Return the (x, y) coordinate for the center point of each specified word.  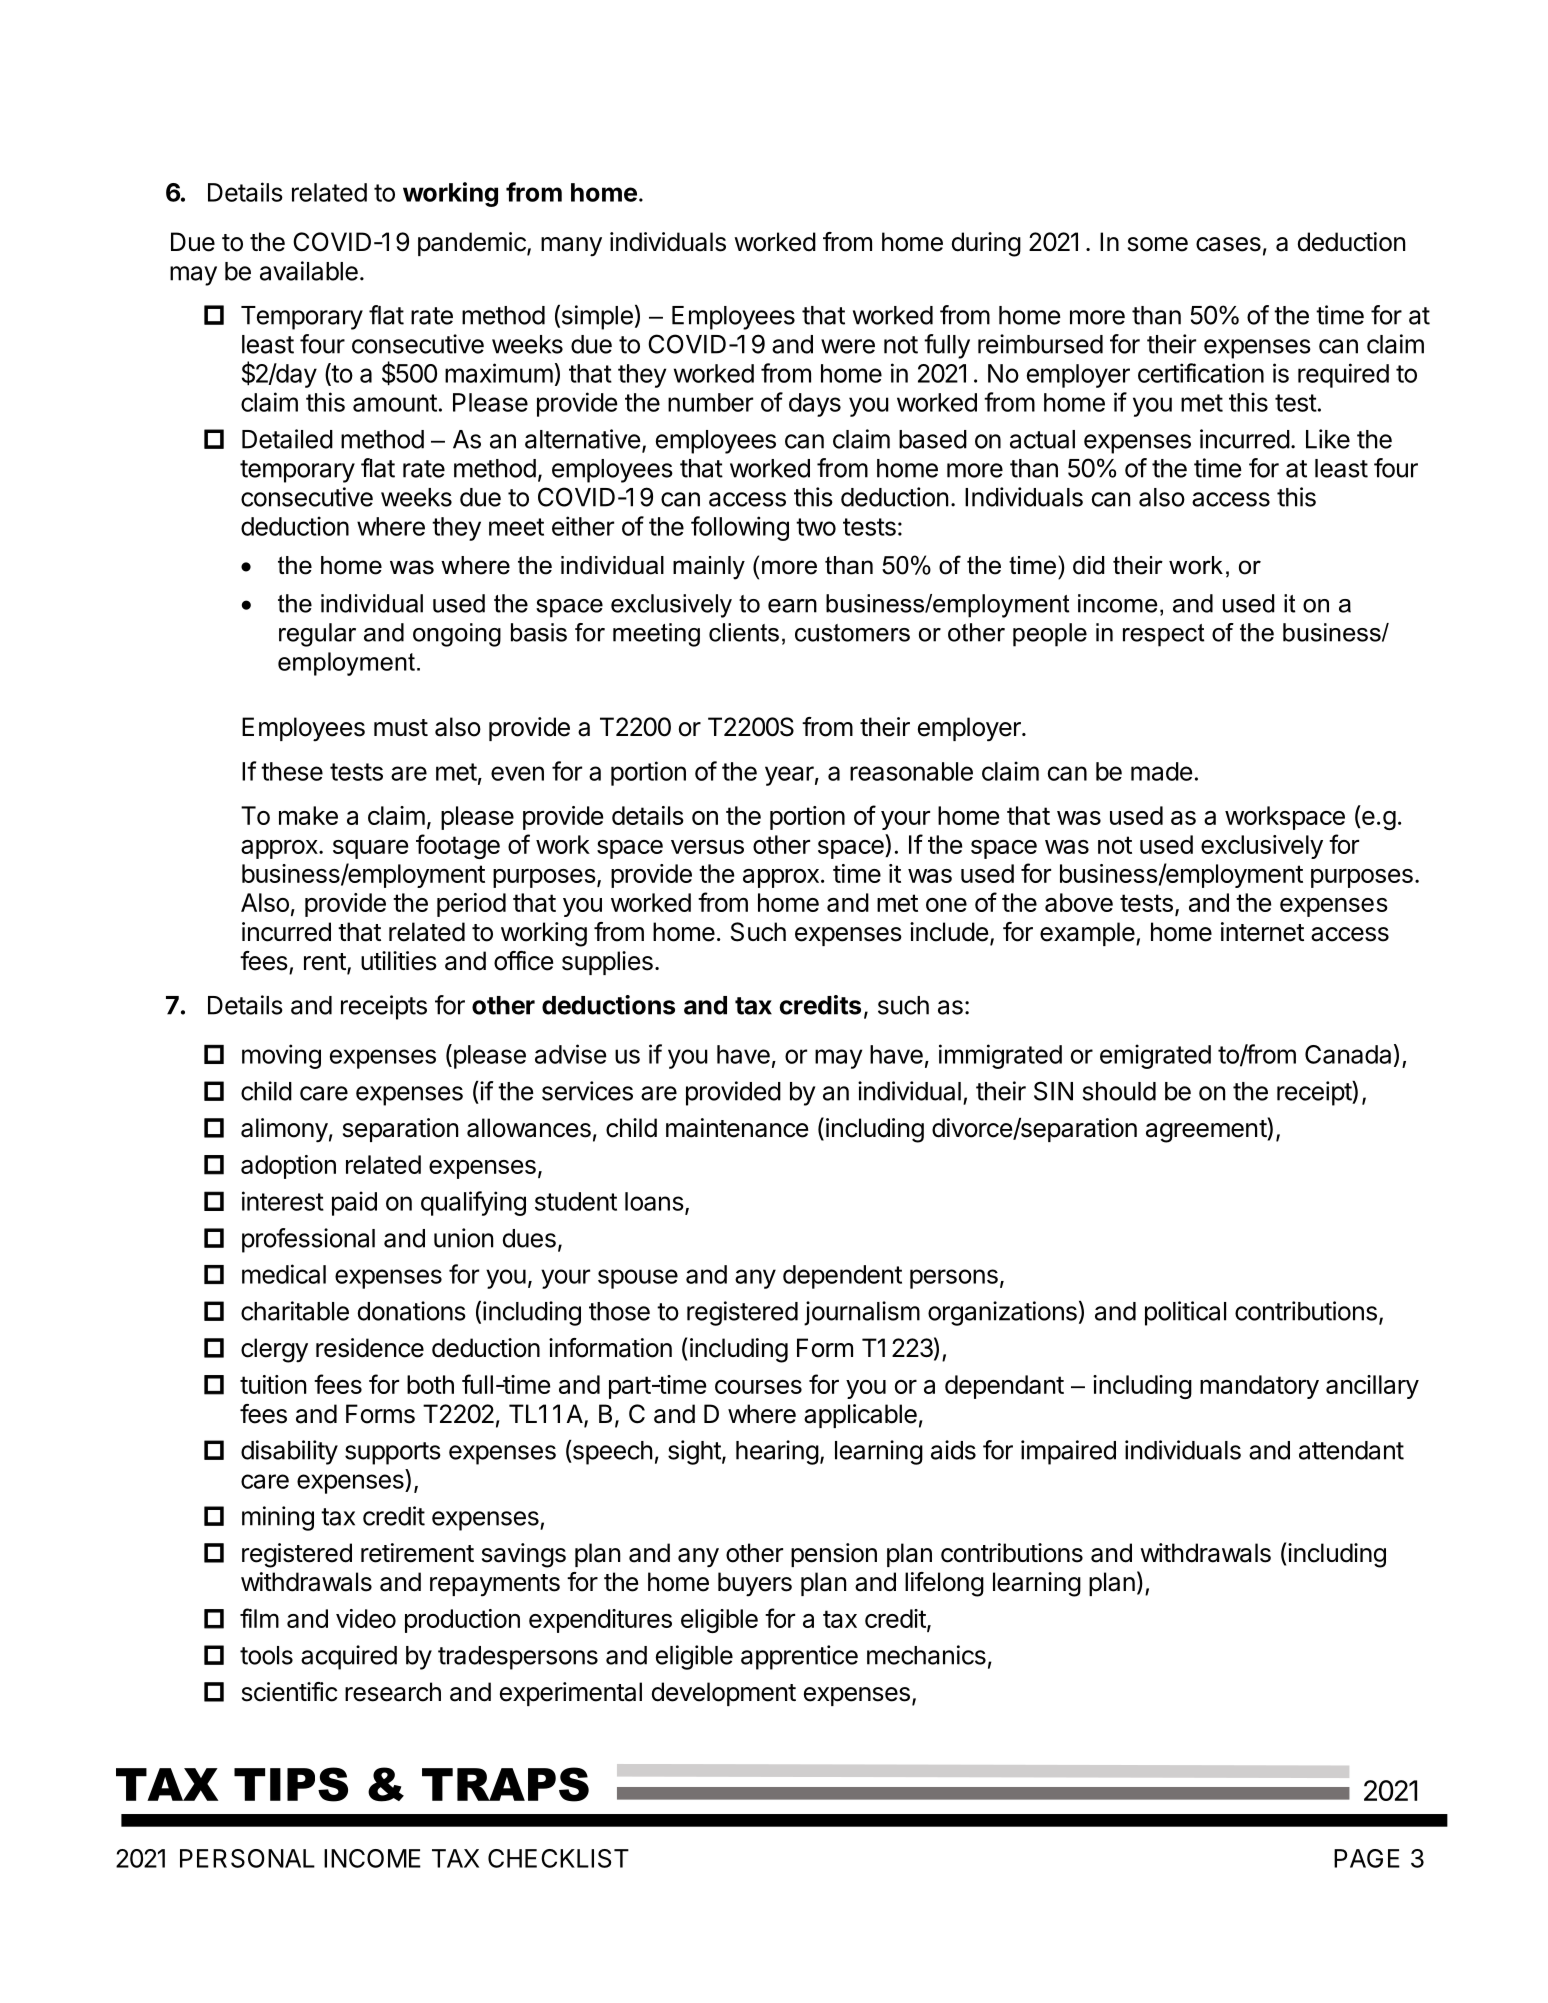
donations (412, 1311)
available (309, 271)
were (848, 346)
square (370, 849)
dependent (842, 1277)
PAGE (1367, 1858)
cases (1228, 244)
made (1162, 771)
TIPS (291, 1784)
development (724, 1694)
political (1185, 1313)
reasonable (911, 771)
